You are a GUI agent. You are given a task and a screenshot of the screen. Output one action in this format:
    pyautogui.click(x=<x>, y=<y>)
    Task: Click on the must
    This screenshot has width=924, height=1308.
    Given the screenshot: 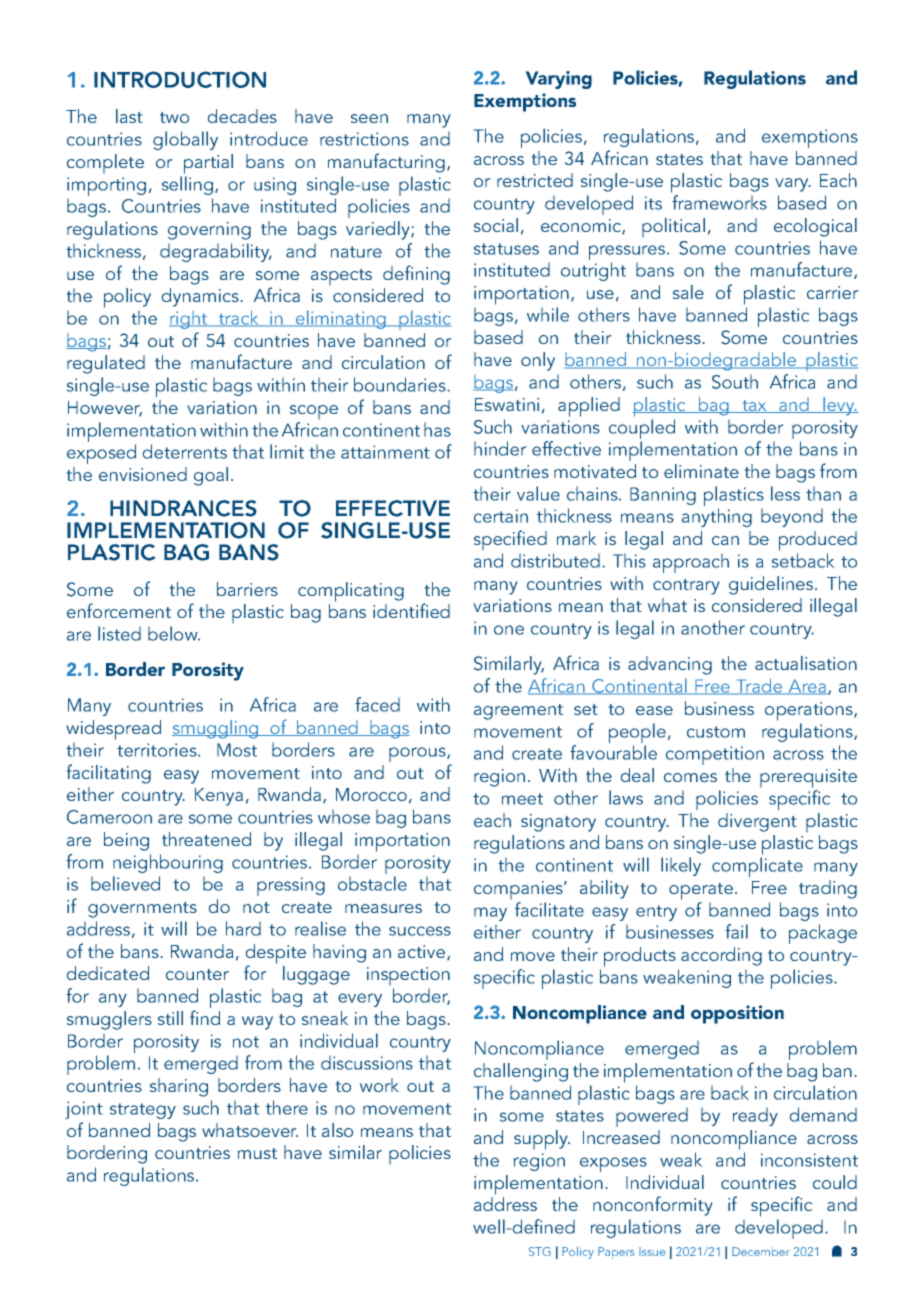 What is the action you would take?
    pyautogui.click(x=257, y=1153)
